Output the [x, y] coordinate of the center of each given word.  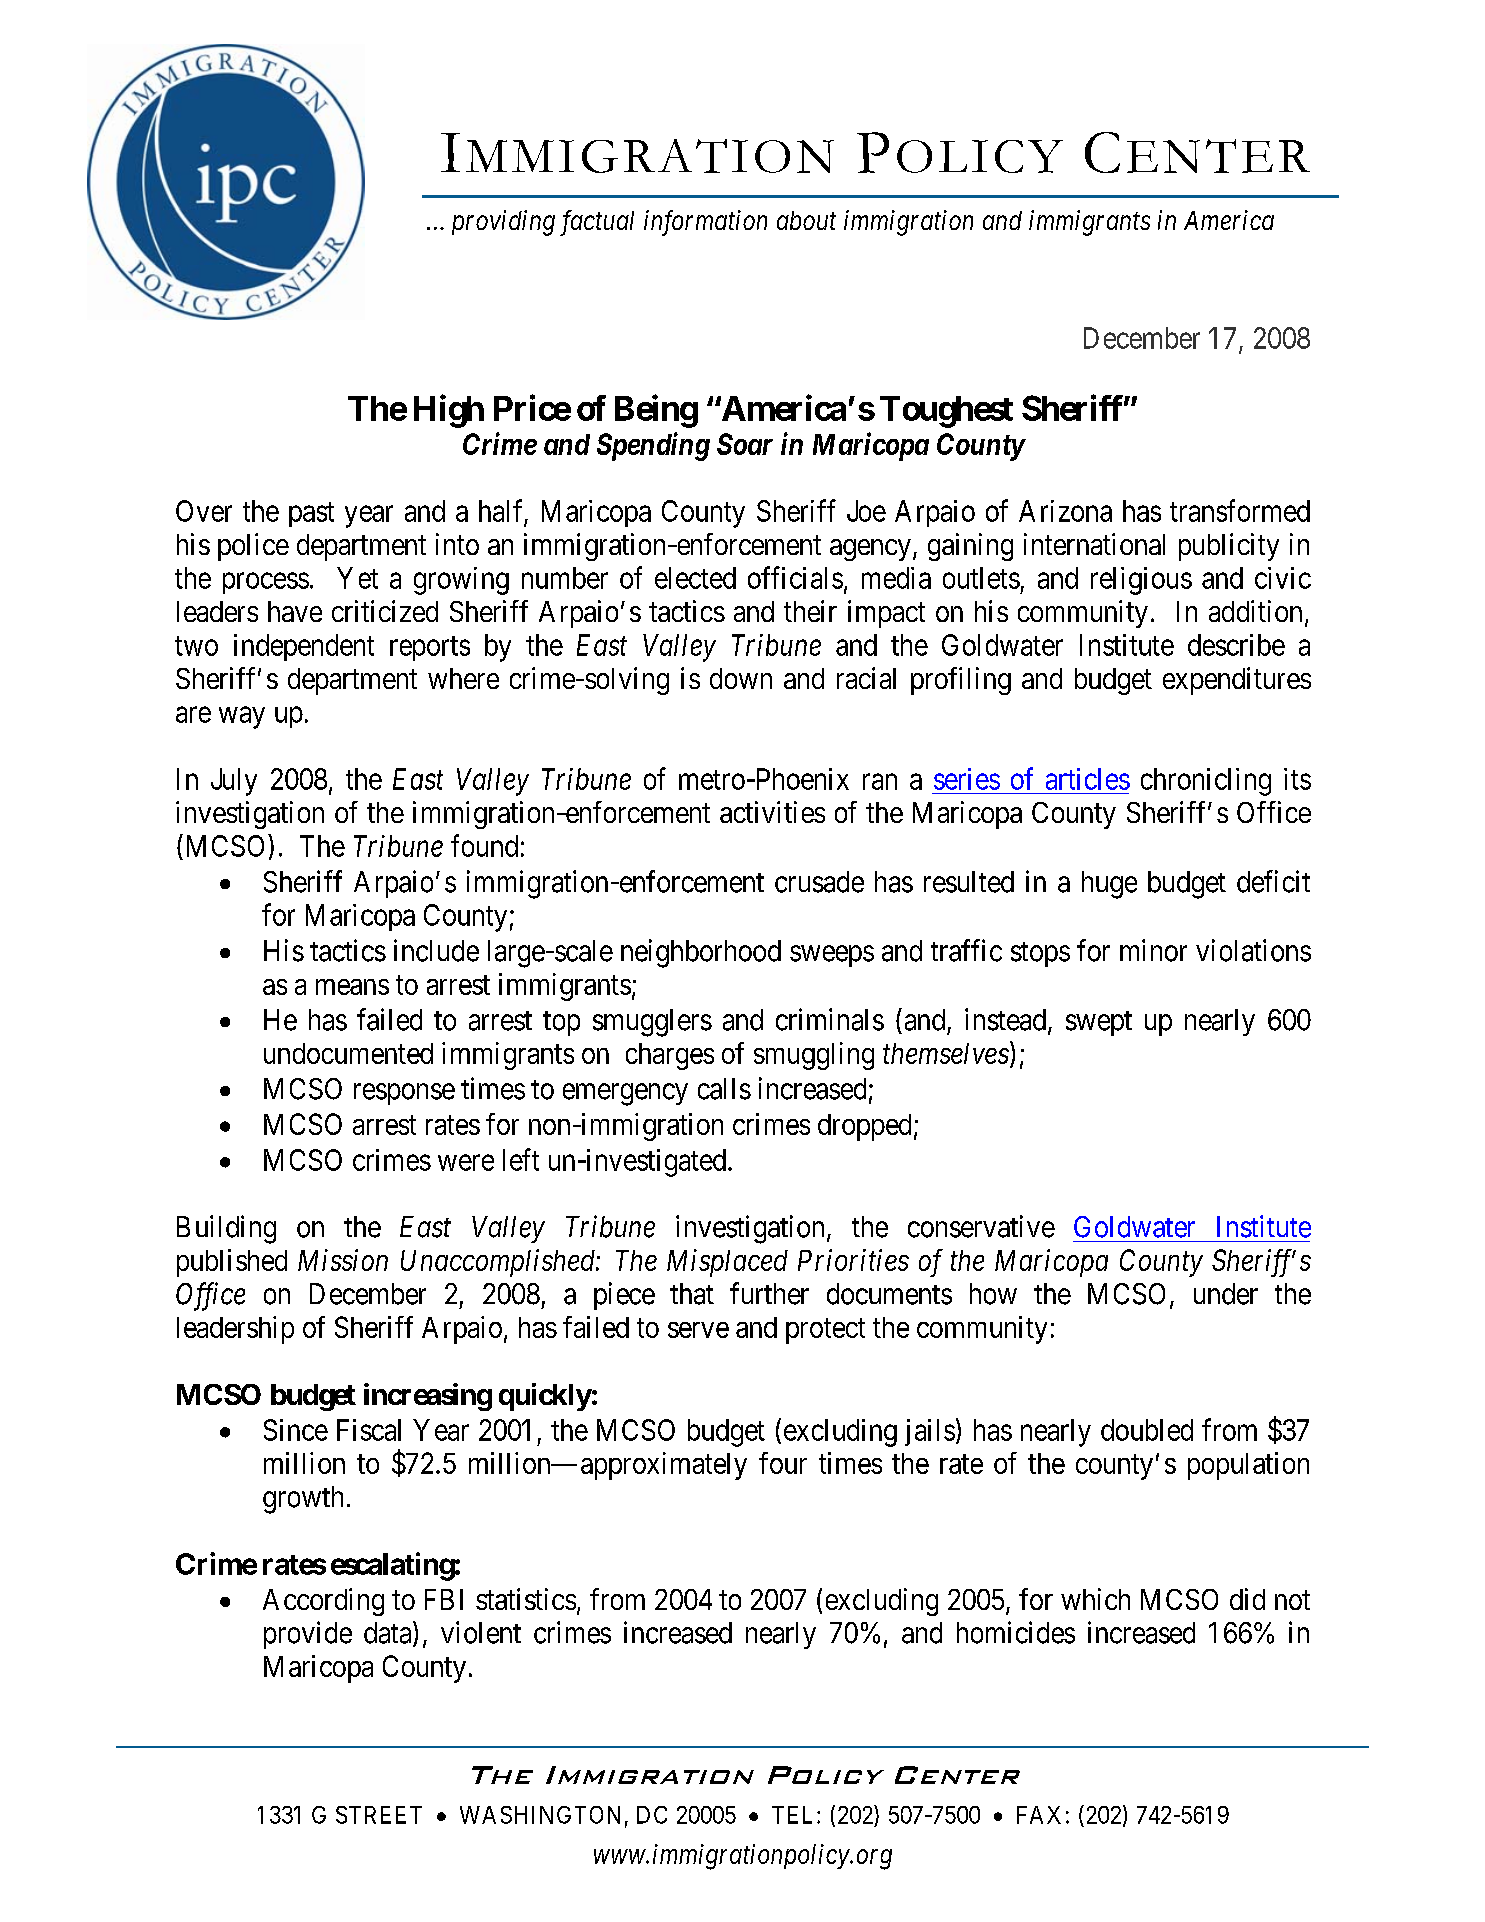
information [705, 223]
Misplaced [727, 1263]
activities [772, 812]
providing [503, 223]
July [234, 782]
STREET [379, 1815]
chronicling [1206, 782]
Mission [343, 1260]
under [1226, 1294]
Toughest [946, 412]
